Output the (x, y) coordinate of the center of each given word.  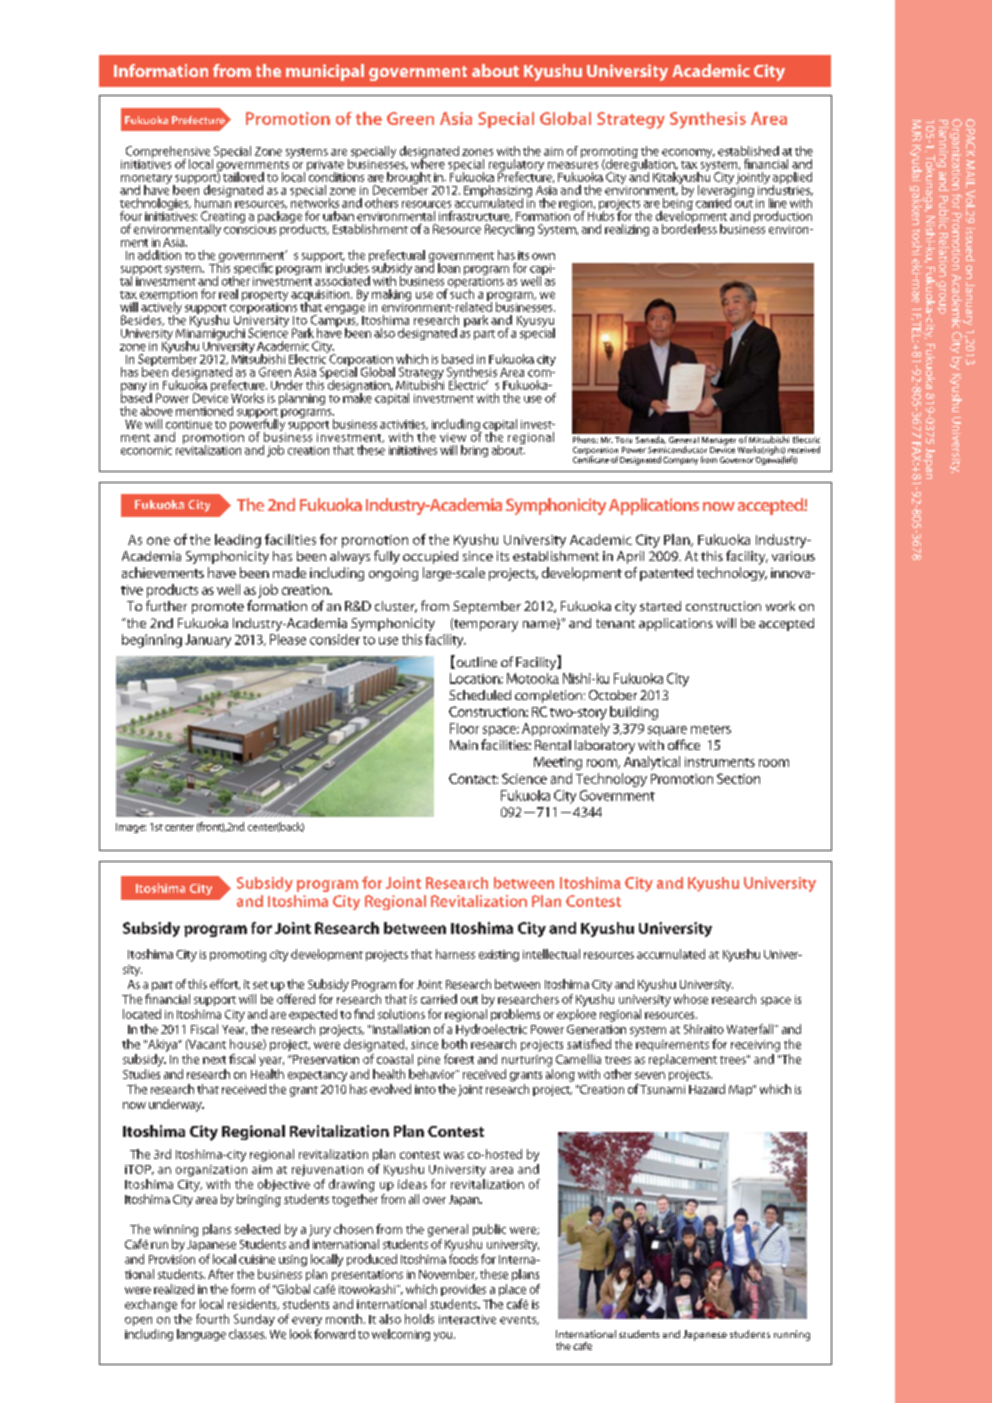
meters (711, 729)
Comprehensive (169, 153)
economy (688, 153)
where (428, 163)
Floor (464, 728)
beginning (152, 641)
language (201, 1335)
